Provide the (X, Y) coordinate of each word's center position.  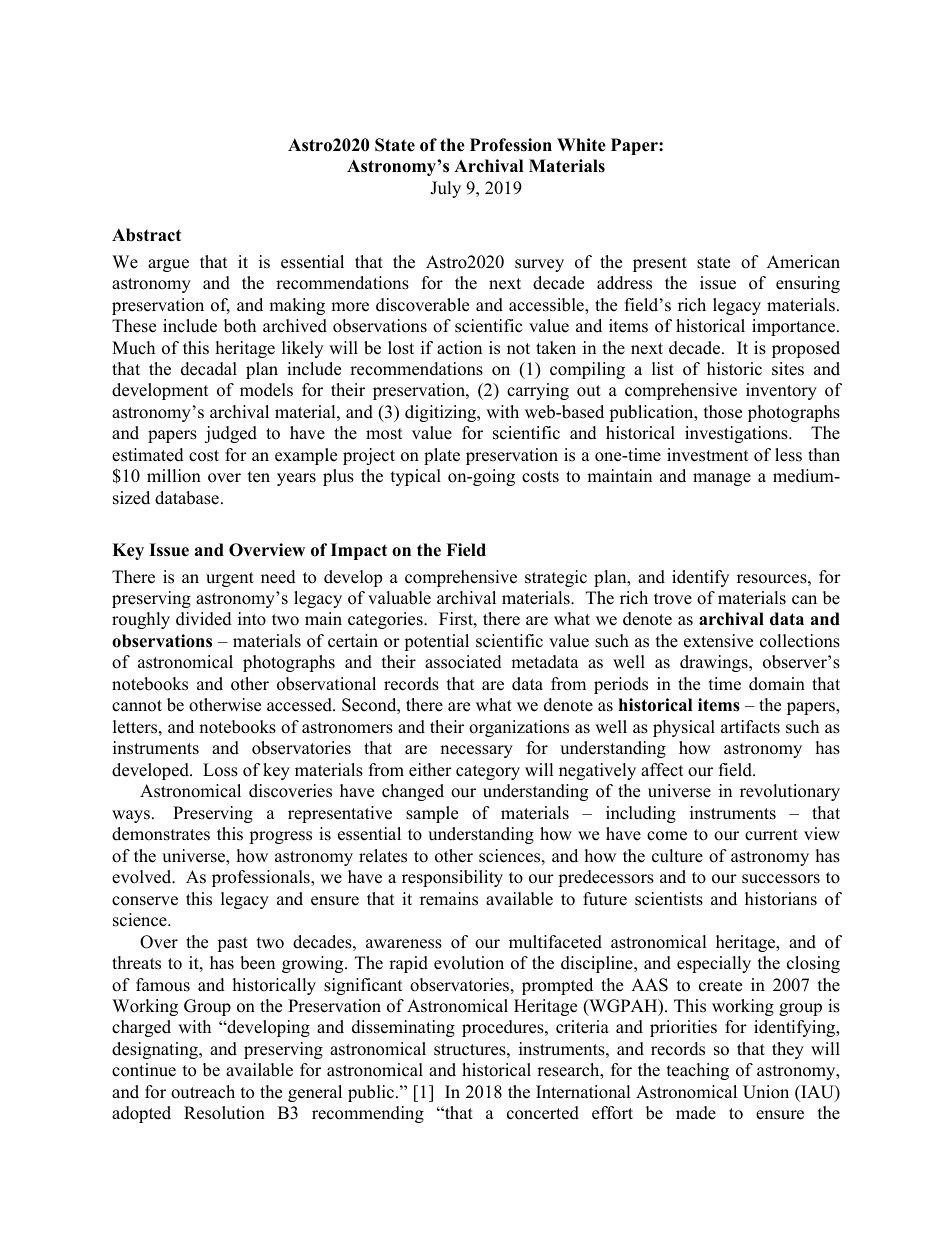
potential (436, 642)
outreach (203, 1092)
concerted (543, 1113)
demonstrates (161, 834)
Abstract (146, 235)
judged (230, 434)
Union (766, 1092)
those (723, 412)
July (445, 189)
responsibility (452, 878)
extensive (718, 641)
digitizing (442, 413)
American (803, 262)
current (771, 835)
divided (204, 619)
